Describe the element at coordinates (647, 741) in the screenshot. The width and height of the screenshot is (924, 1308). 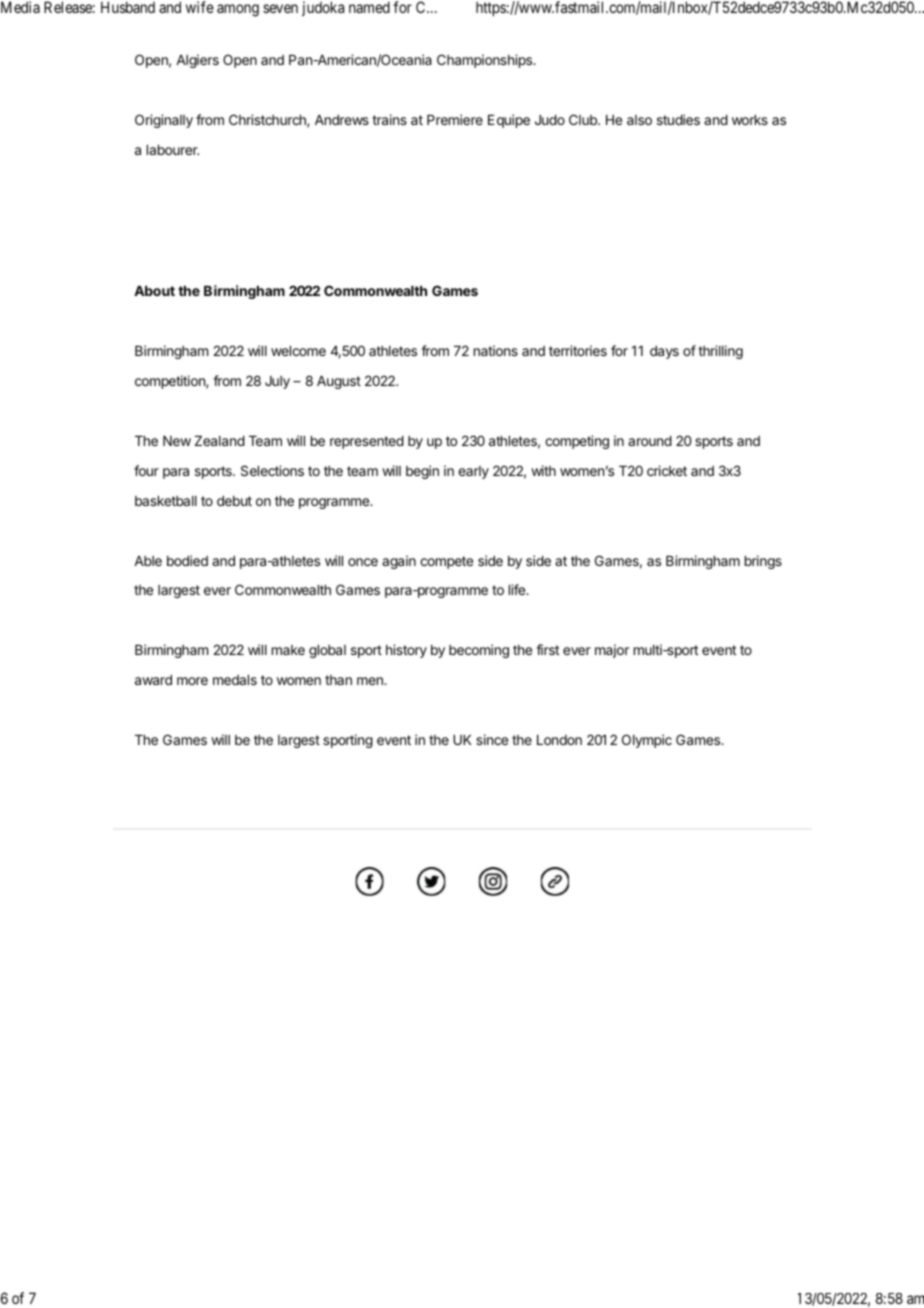
I see `Olympic` at that location.
